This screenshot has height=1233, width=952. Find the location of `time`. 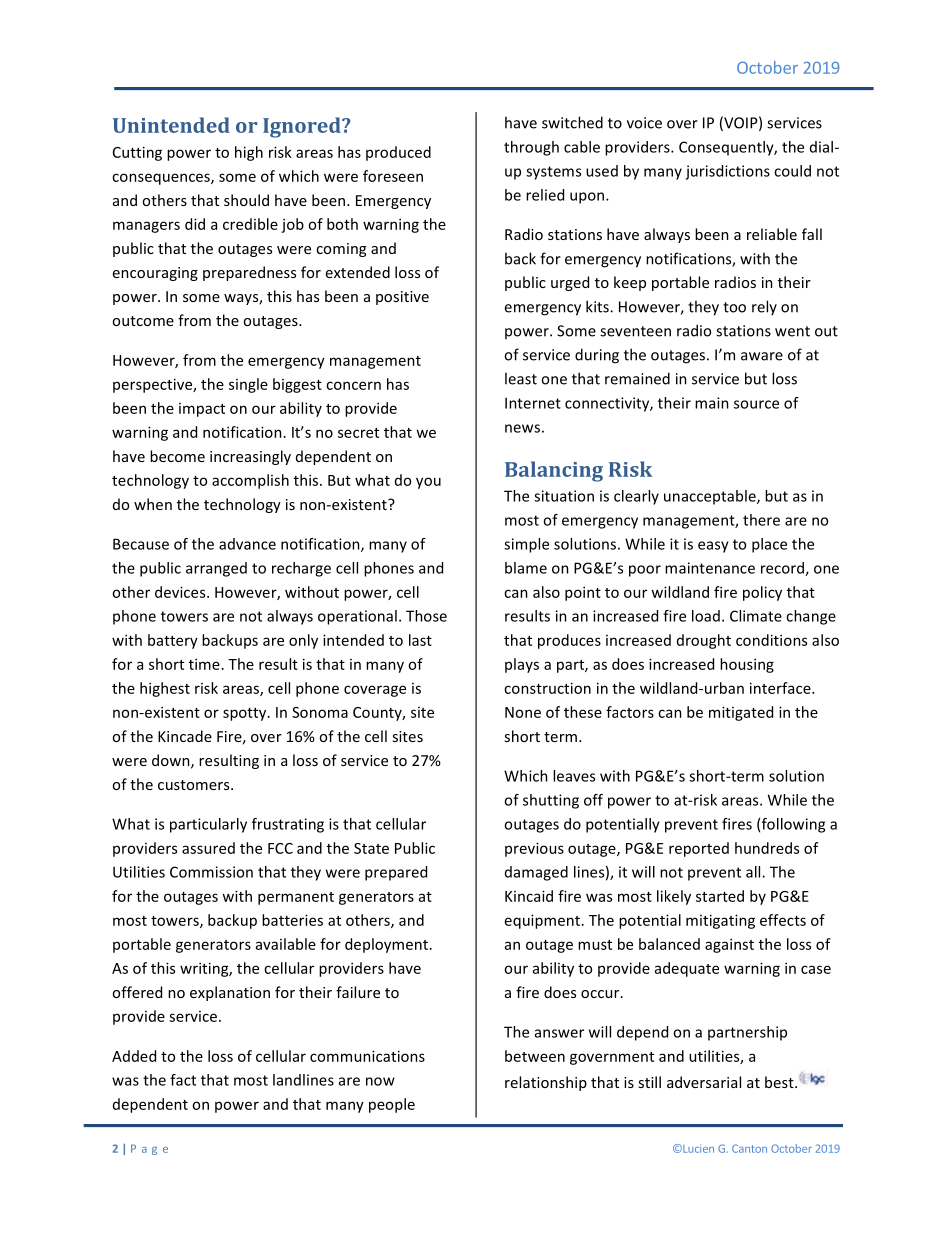

time is located at coordinates (204, 664).
